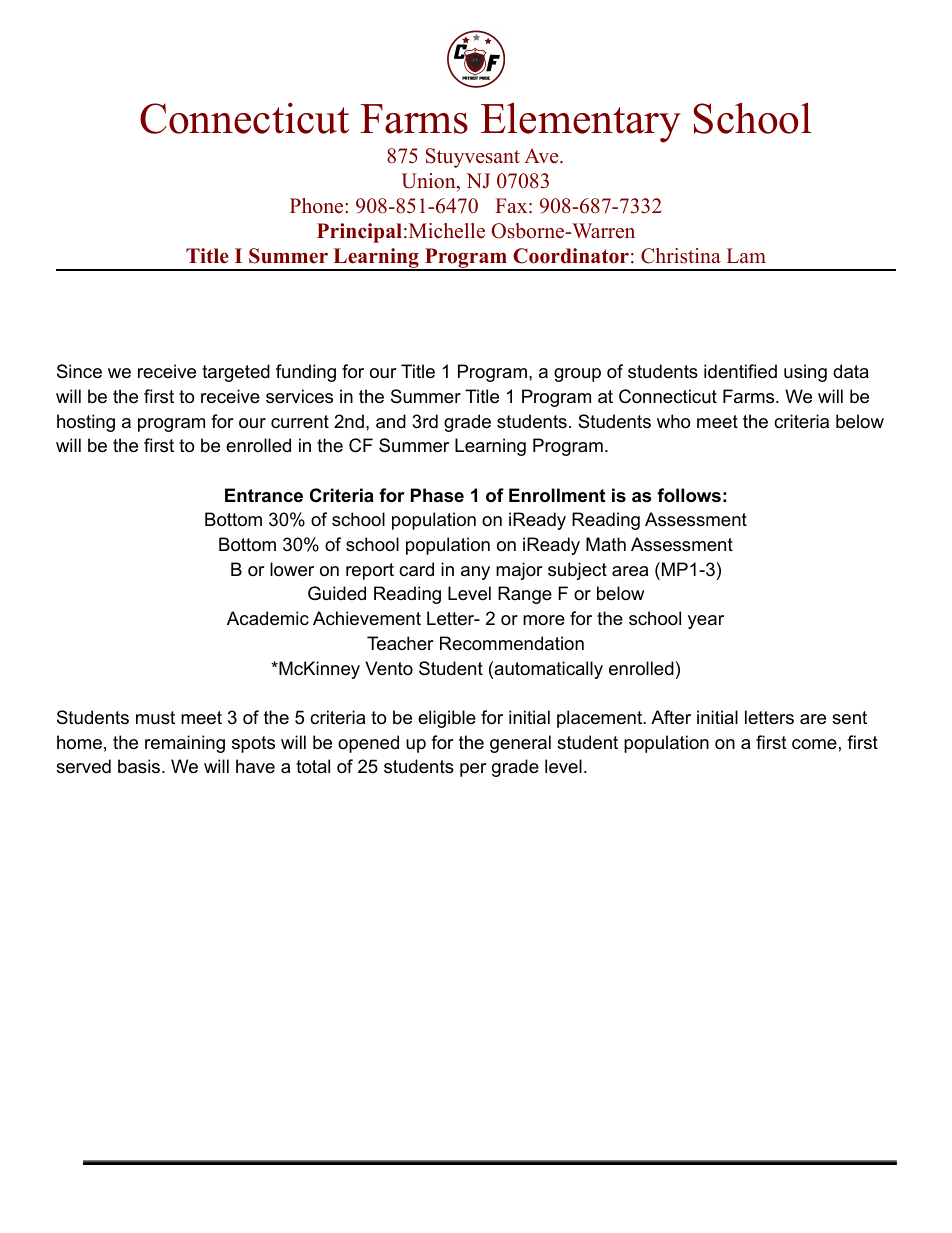  Describe the element at coordinates (185, 744) in the screenshot. I see `remaining` at that location.
